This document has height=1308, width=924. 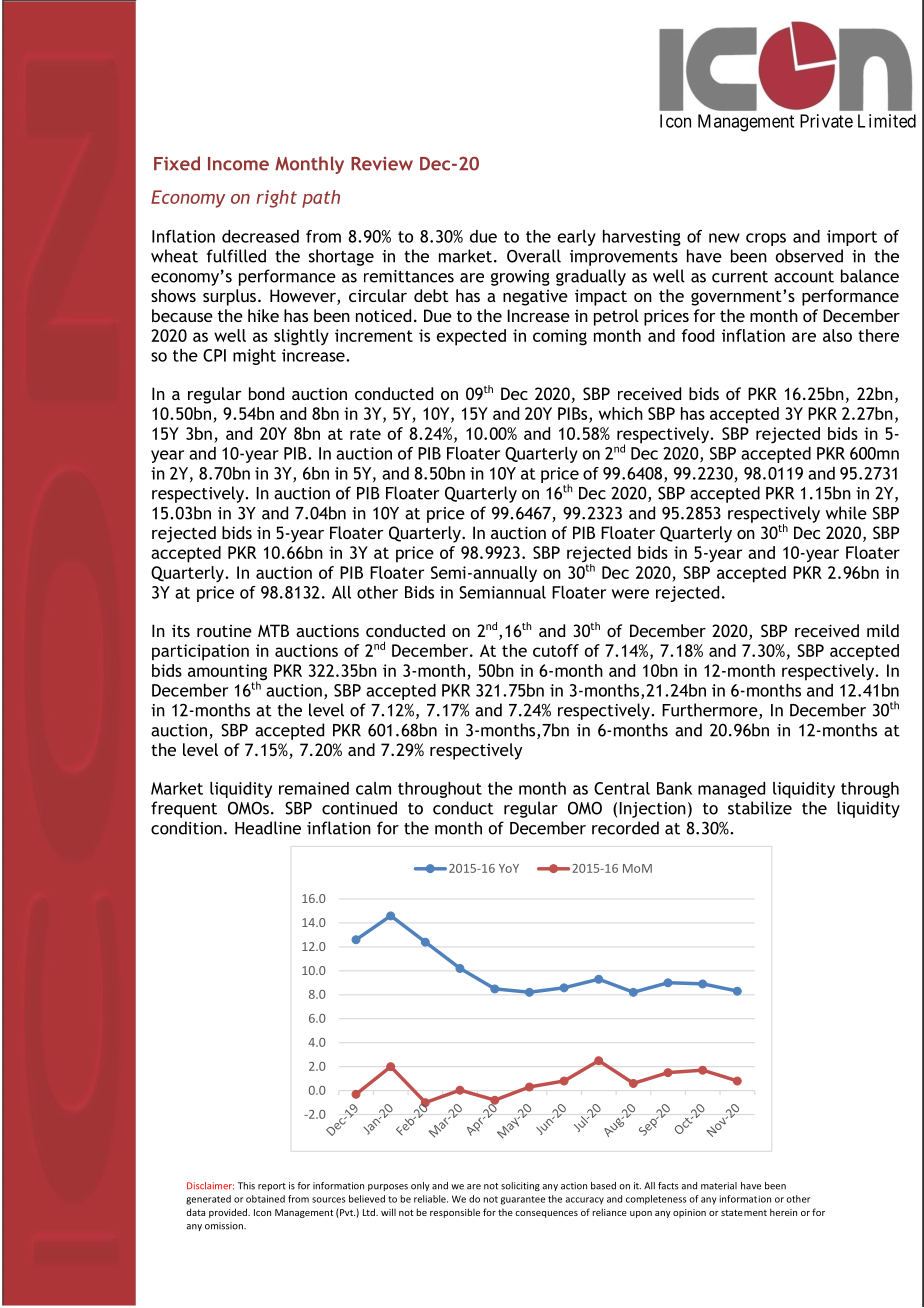 I want to click on stabilize, so click(x=760, y=808).
